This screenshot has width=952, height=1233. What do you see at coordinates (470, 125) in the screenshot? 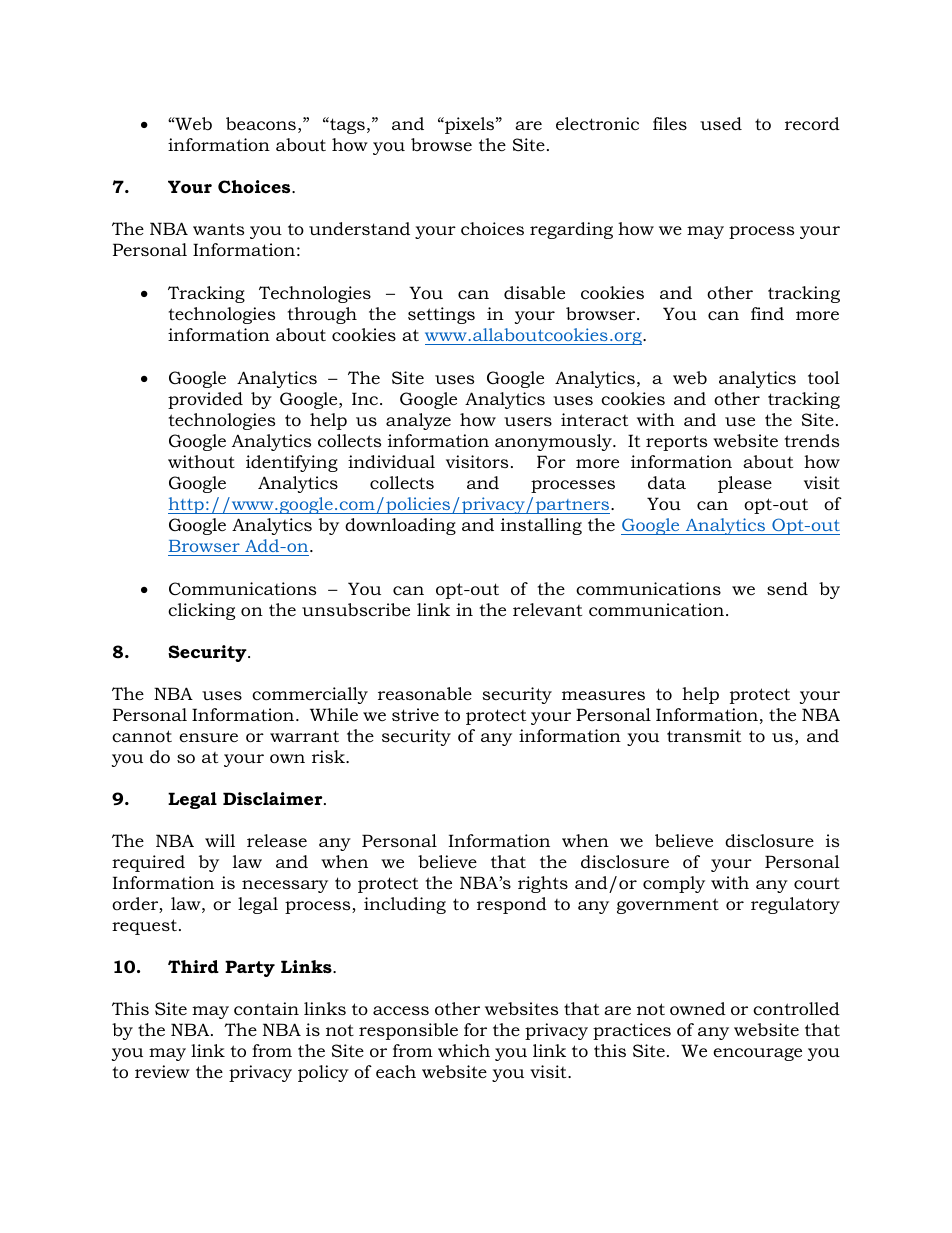
I see `pixels` at bounding box center [470, 125].
